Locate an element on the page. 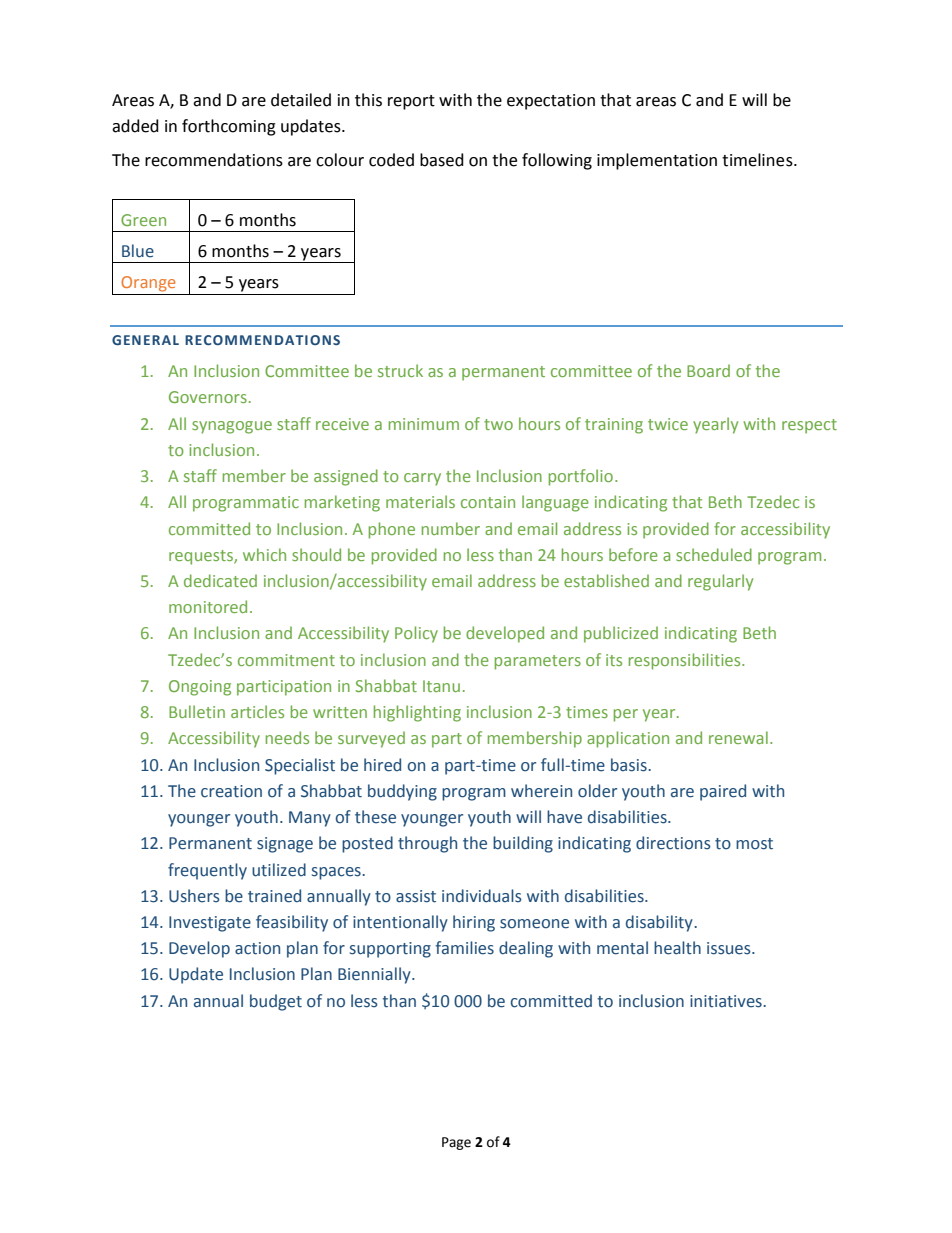 This page has width=952, height=1233. monitored is located at coordinates (208, 606).
